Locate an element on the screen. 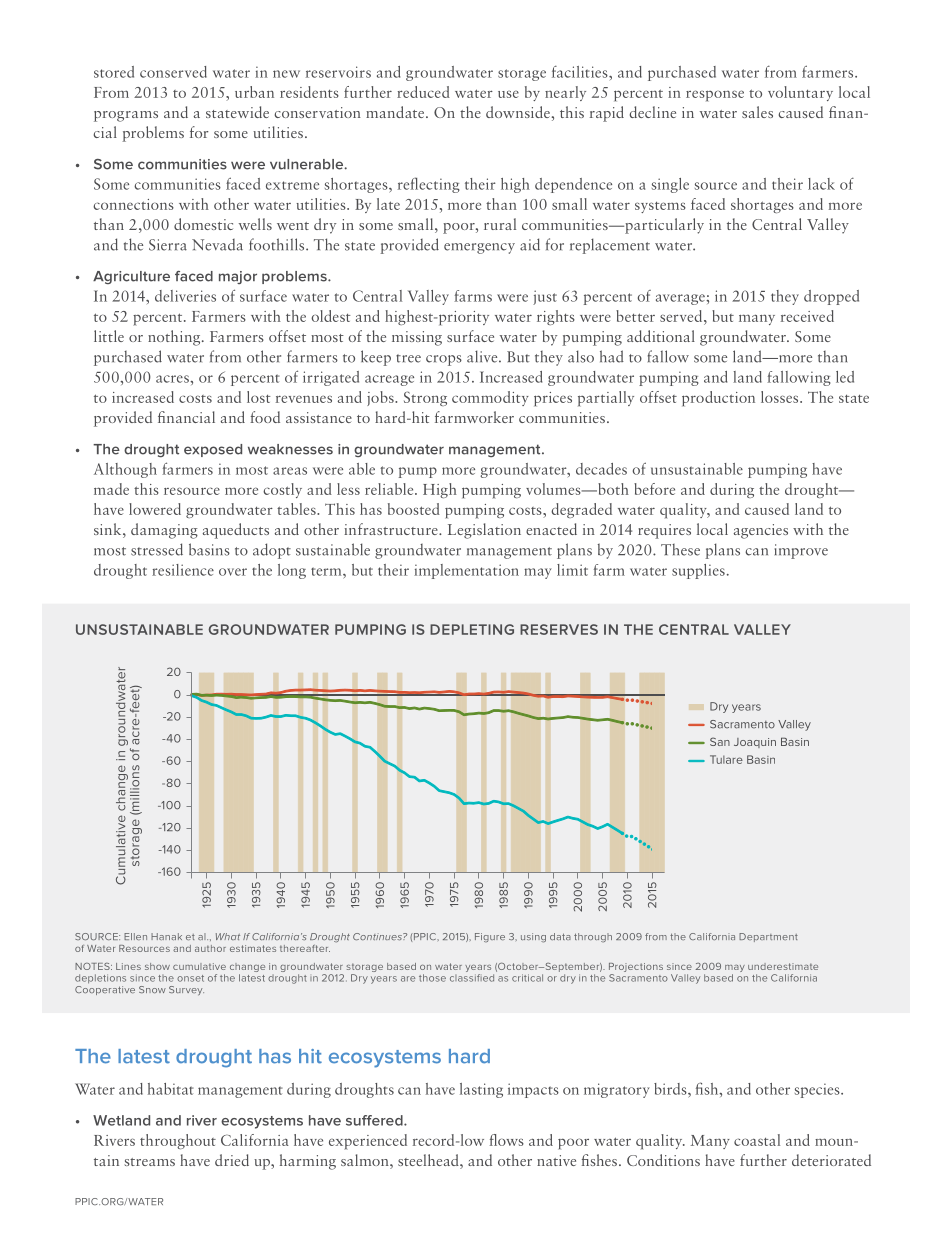  DEPLETING is located at coordinates (472, 629).
